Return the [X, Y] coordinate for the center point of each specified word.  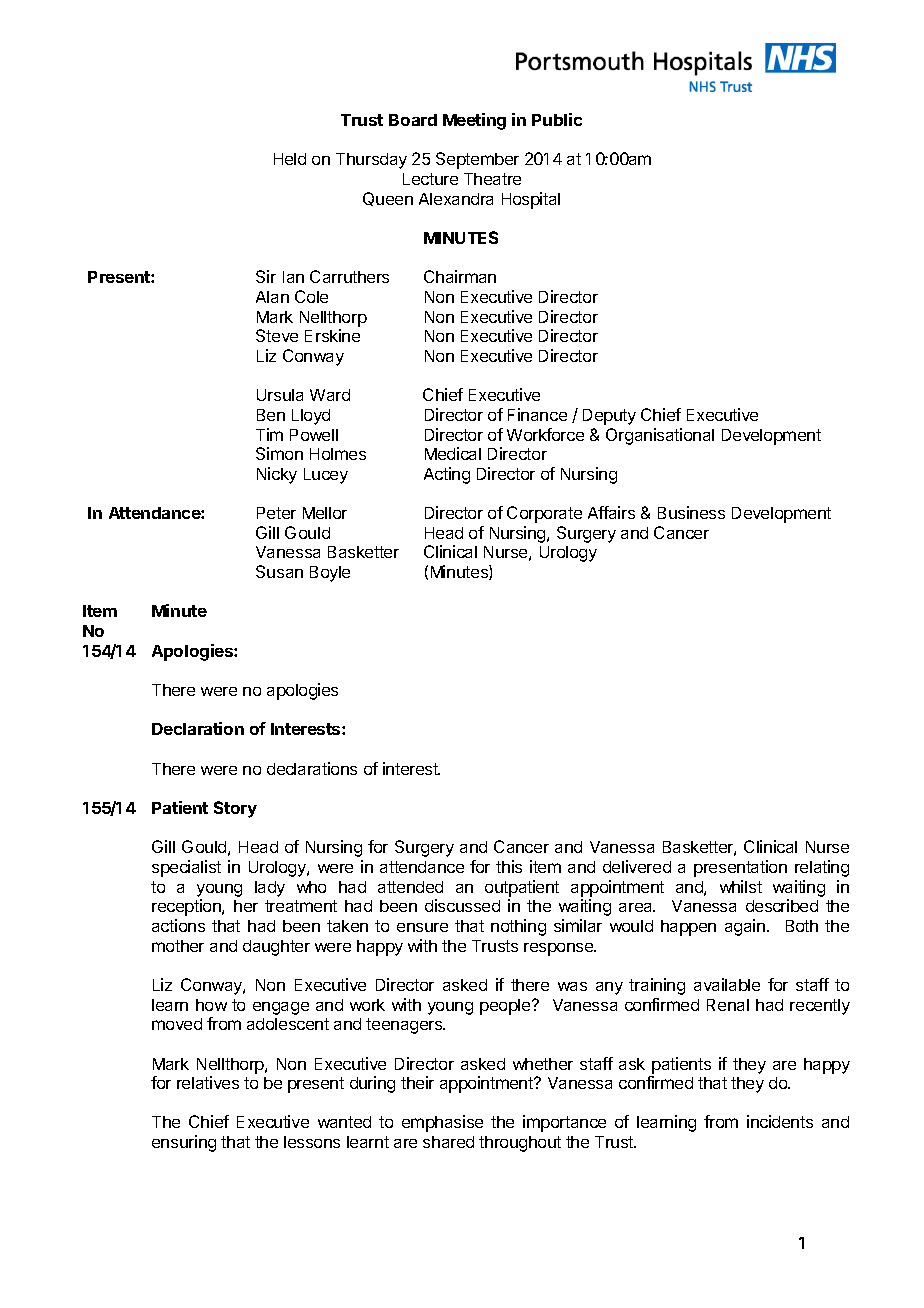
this [509, 866]
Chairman [460, 276]
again [745, 927]
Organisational [660, 436]
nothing [518, 927]
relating [822, 868]
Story [235, 809]
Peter [276, 513]
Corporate [544, 514]
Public [557, 119]
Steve [277, 335]
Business [691, 512]
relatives [208, 1082]
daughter [276, 948]
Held [290, 159]
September [477, 160]
